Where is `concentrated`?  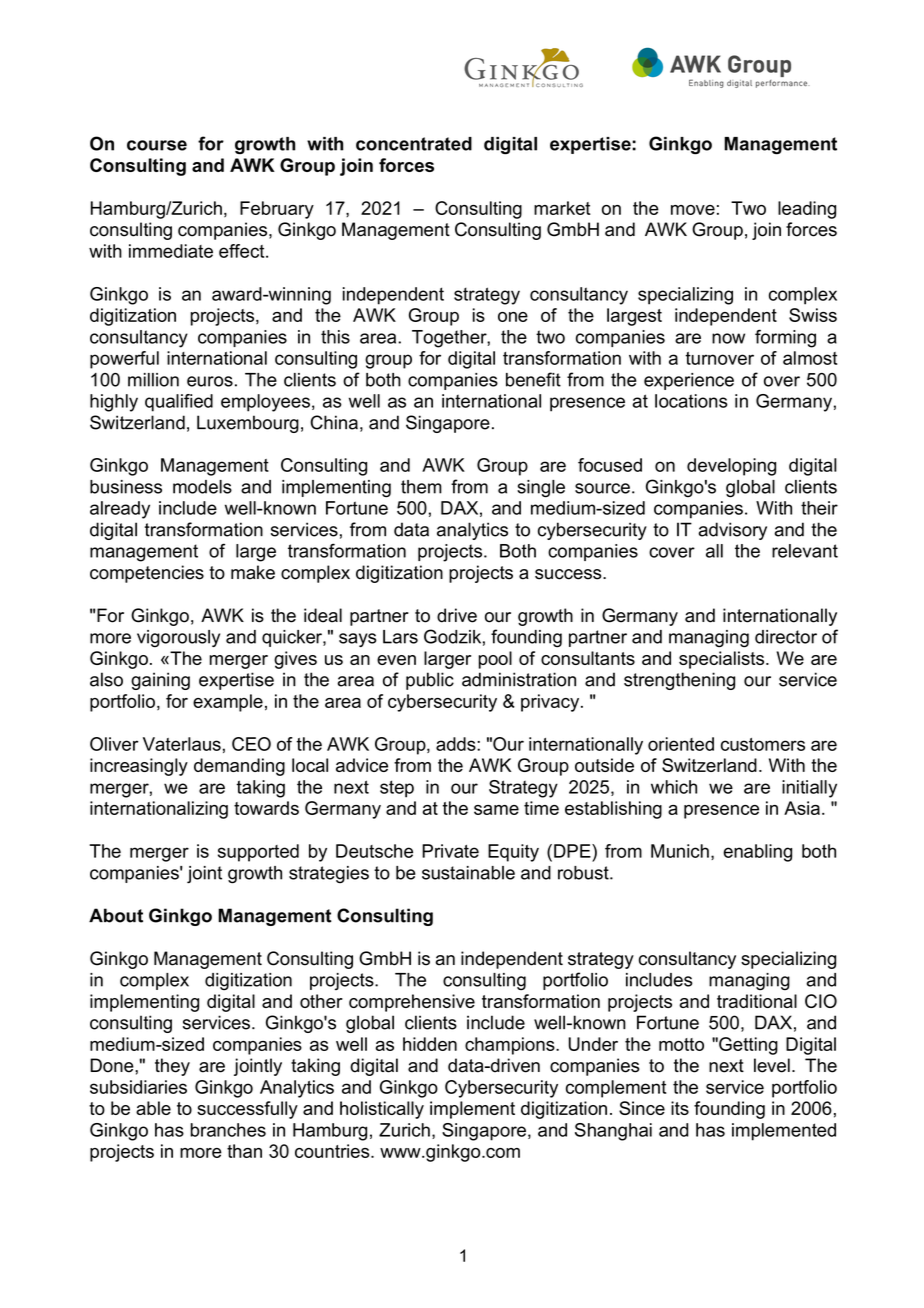 concentrated is located at coordinates (414, 144).
